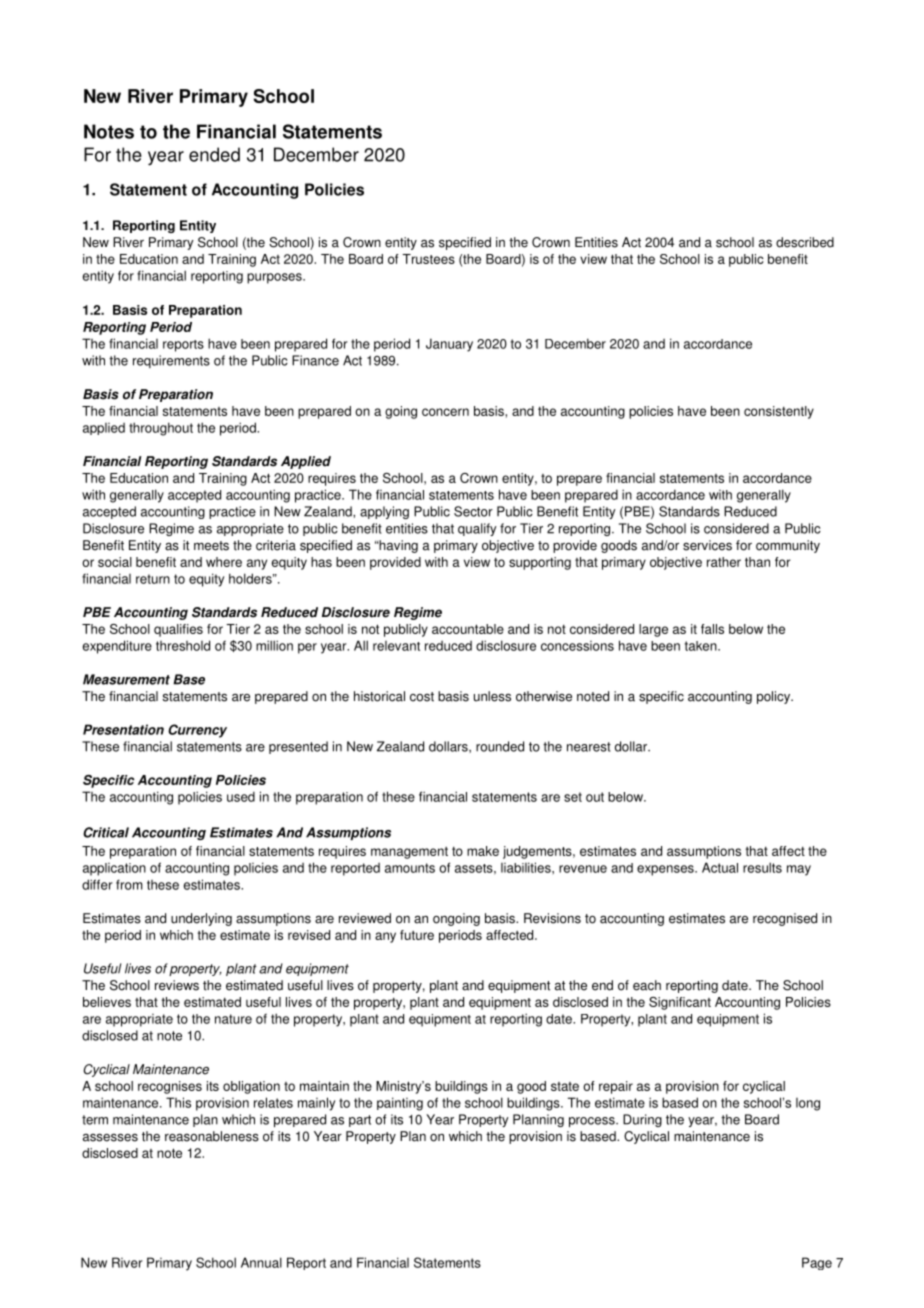 This screenshot has width=924, height=1308. I want to click on Currency, so click(197, 731).
